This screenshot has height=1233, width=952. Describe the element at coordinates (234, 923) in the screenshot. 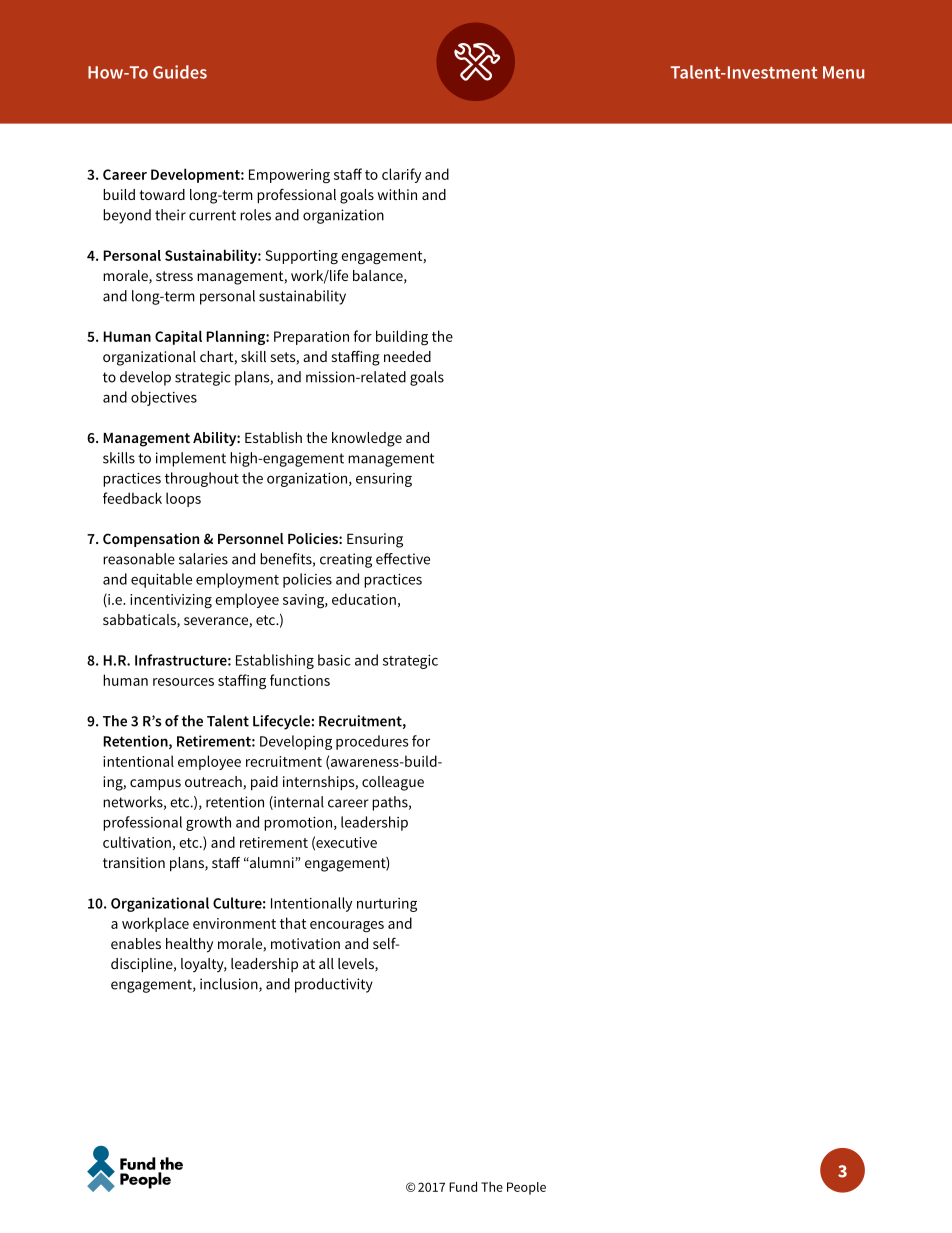

I see `environment` at that location.
